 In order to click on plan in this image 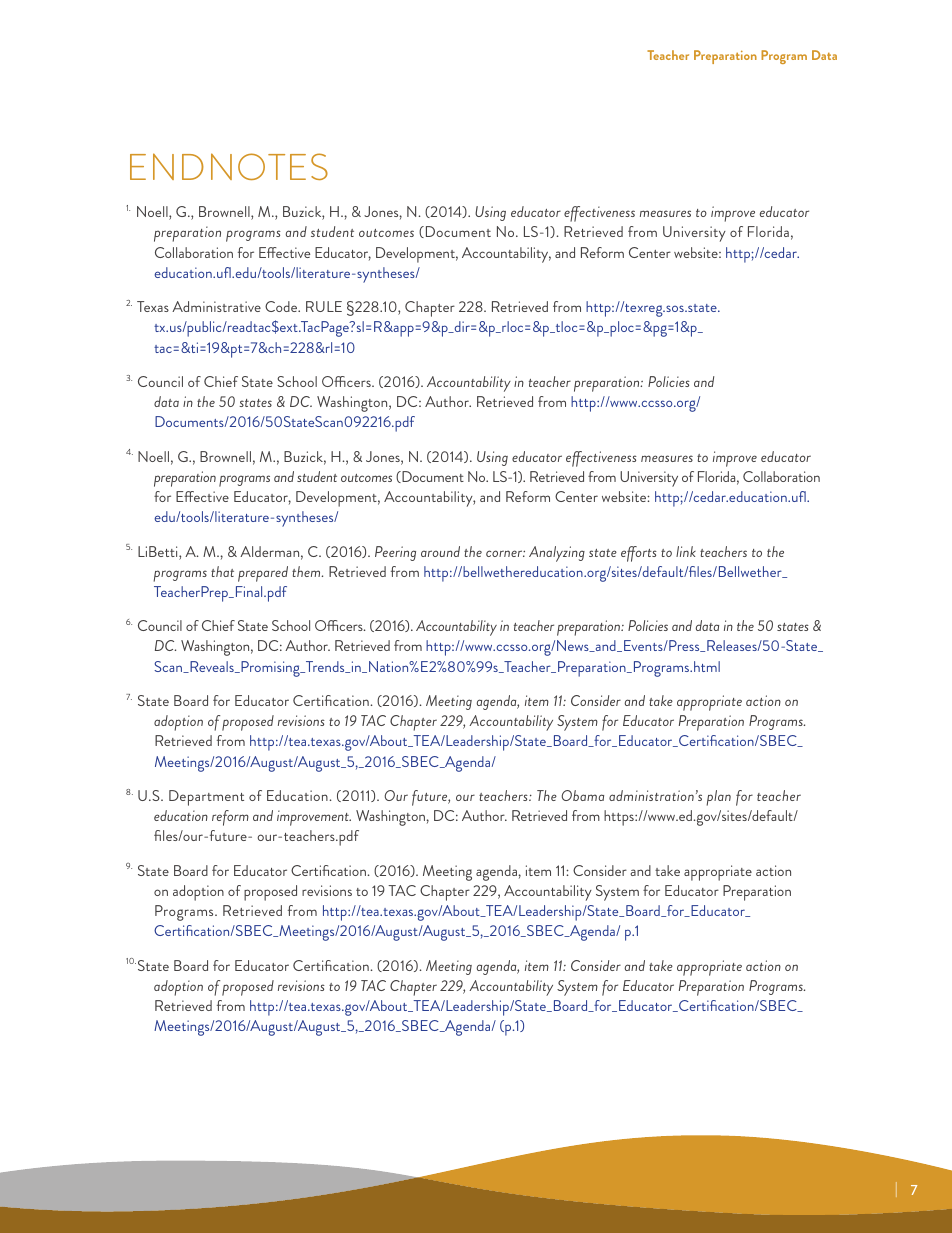, I will do `click(718, 798)`.
